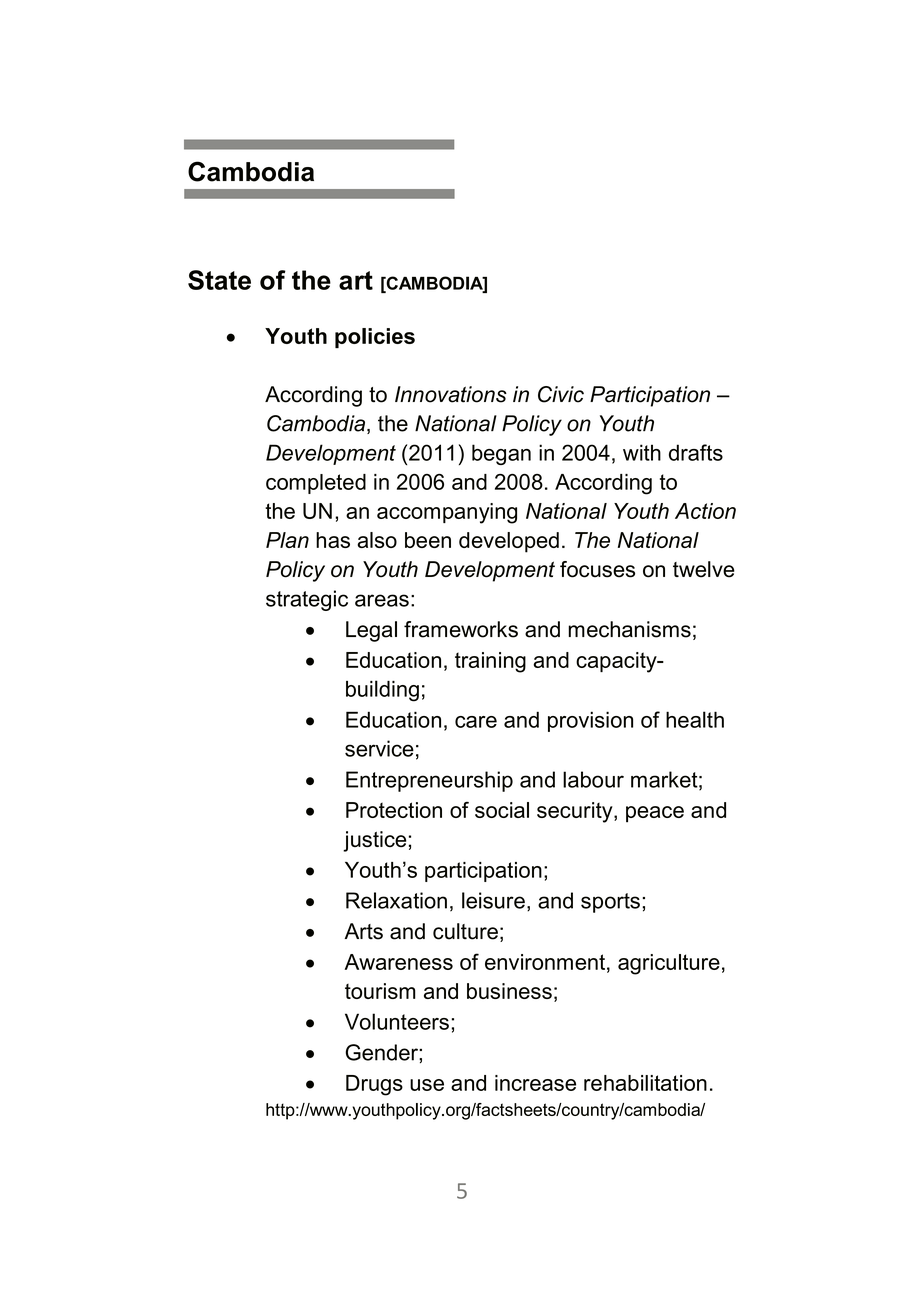 Image resolution: width=924 pixels, height=1313 pixels. What do you see at coordinates (374, 841) in the document?
I see `justice` at bounding box center [374, 841].
